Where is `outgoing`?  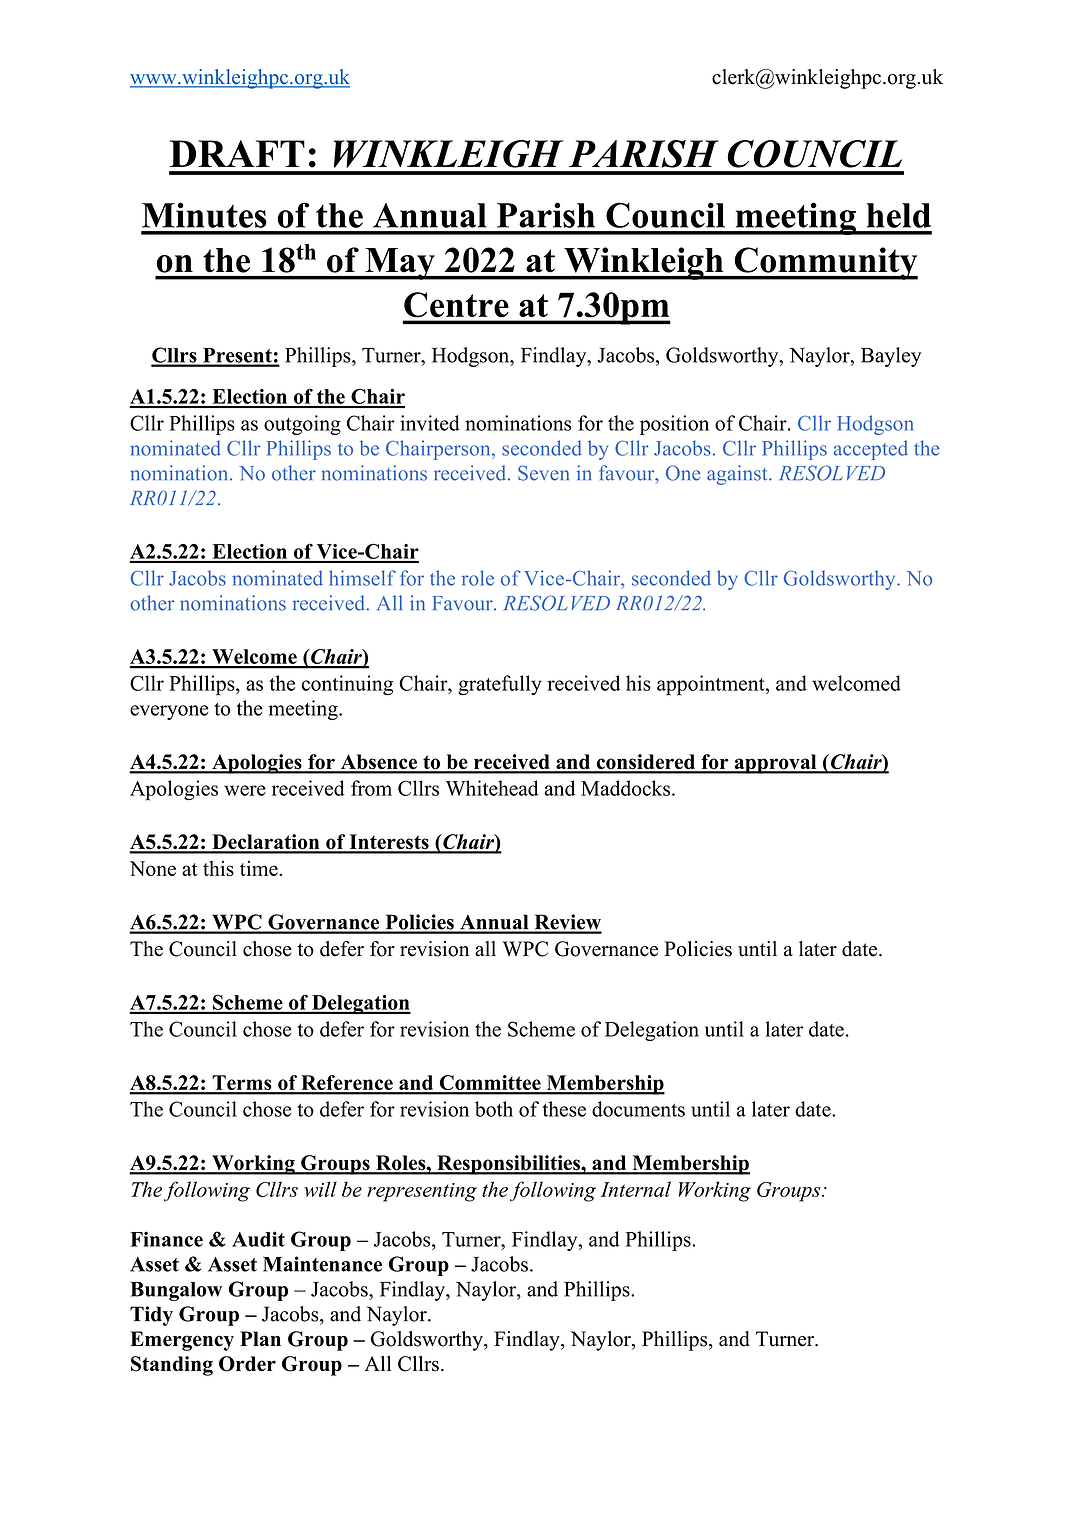 outgoing is located at coordinates (302, 425).
